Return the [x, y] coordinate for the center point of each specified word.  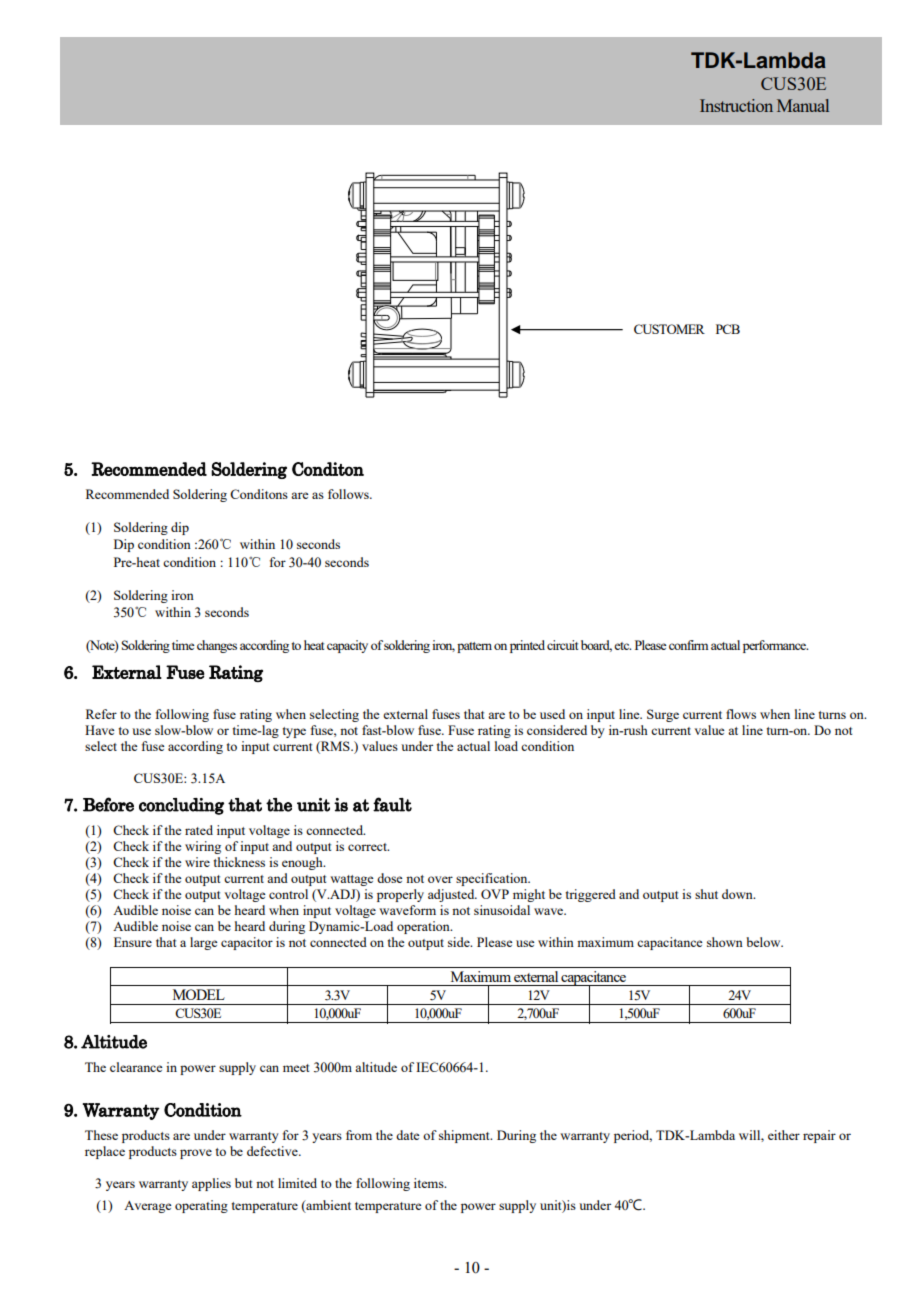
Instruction [736, 105]
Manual [803, 105]
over [440, 879]
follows [349, 494]
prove [196, 1154]
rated [199, 830]
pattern [474, 647]
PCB [728, 329]
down [738, 894]
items [430, 1183]
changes [217, 646]
